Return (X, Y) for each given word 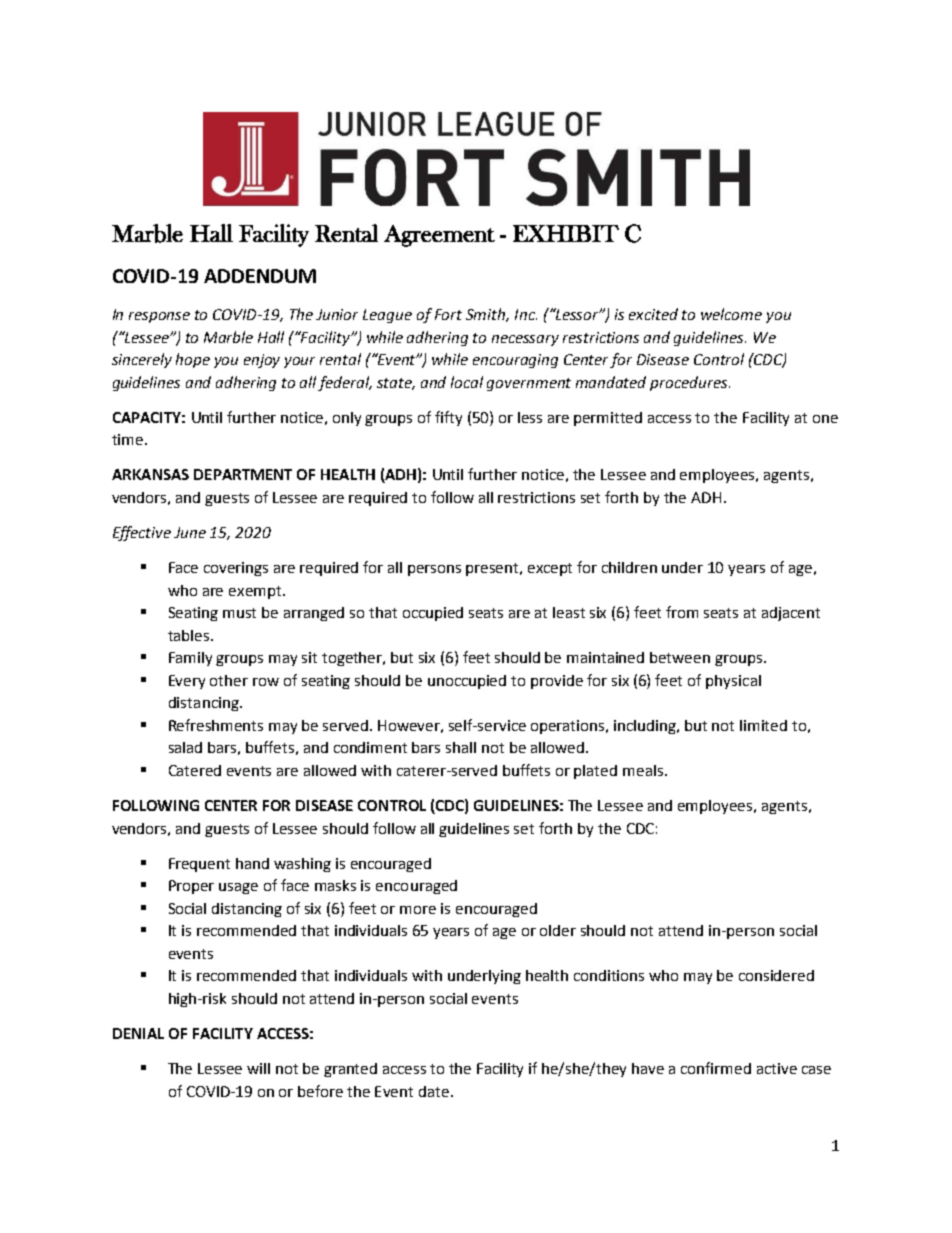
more (418, 910)
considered (776, 975)
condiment (370, 747)
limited (763, 725)
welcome (731, 314)
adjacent (791, 614)
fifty (448, 418)
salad (185, 747)
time (129, 439)
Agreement (439, 236)
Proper (191, 887)
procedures (690, 383)
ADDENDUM (260, 276)
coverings (236, 569)
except (550, 569)
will (258, 1068)
